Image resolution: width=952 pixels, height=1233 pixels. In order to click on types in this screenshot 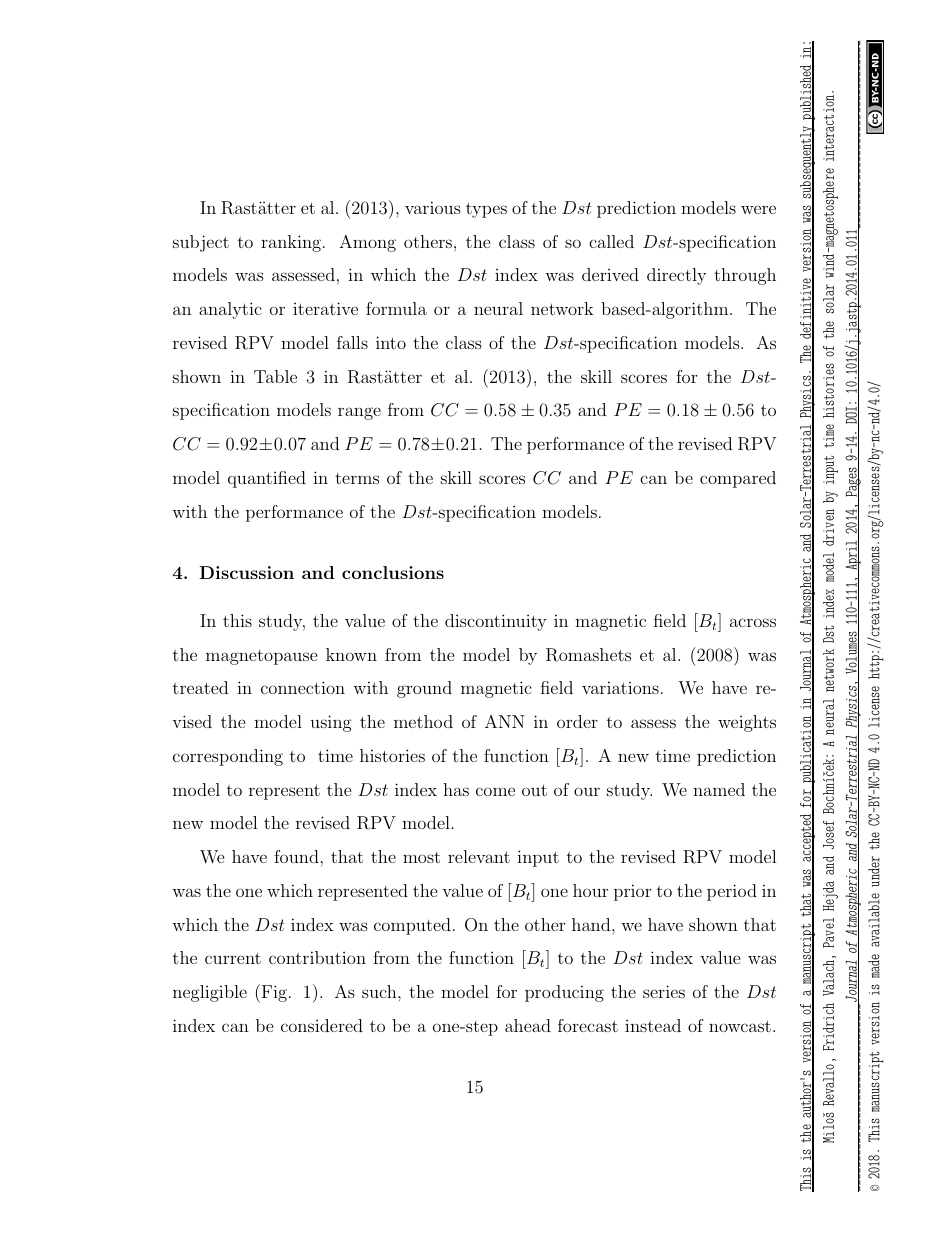, I will do `click(486, 210)`.
